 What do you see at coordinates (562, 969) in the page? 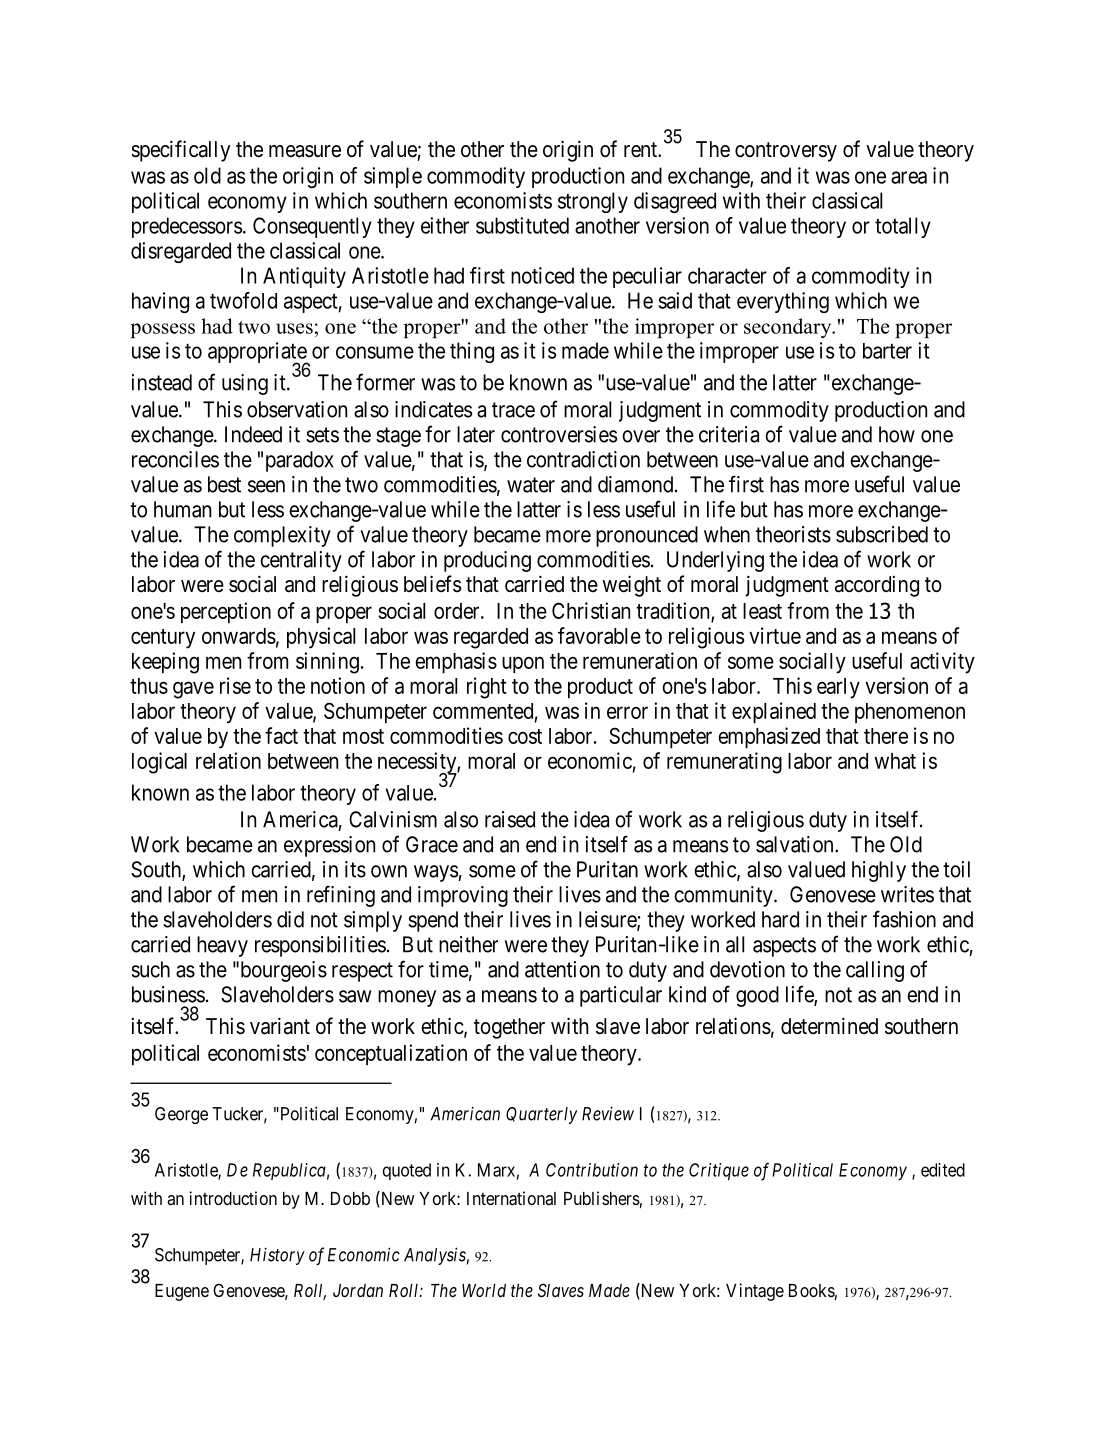
I see `attention` at bounding box center [562, 969].
